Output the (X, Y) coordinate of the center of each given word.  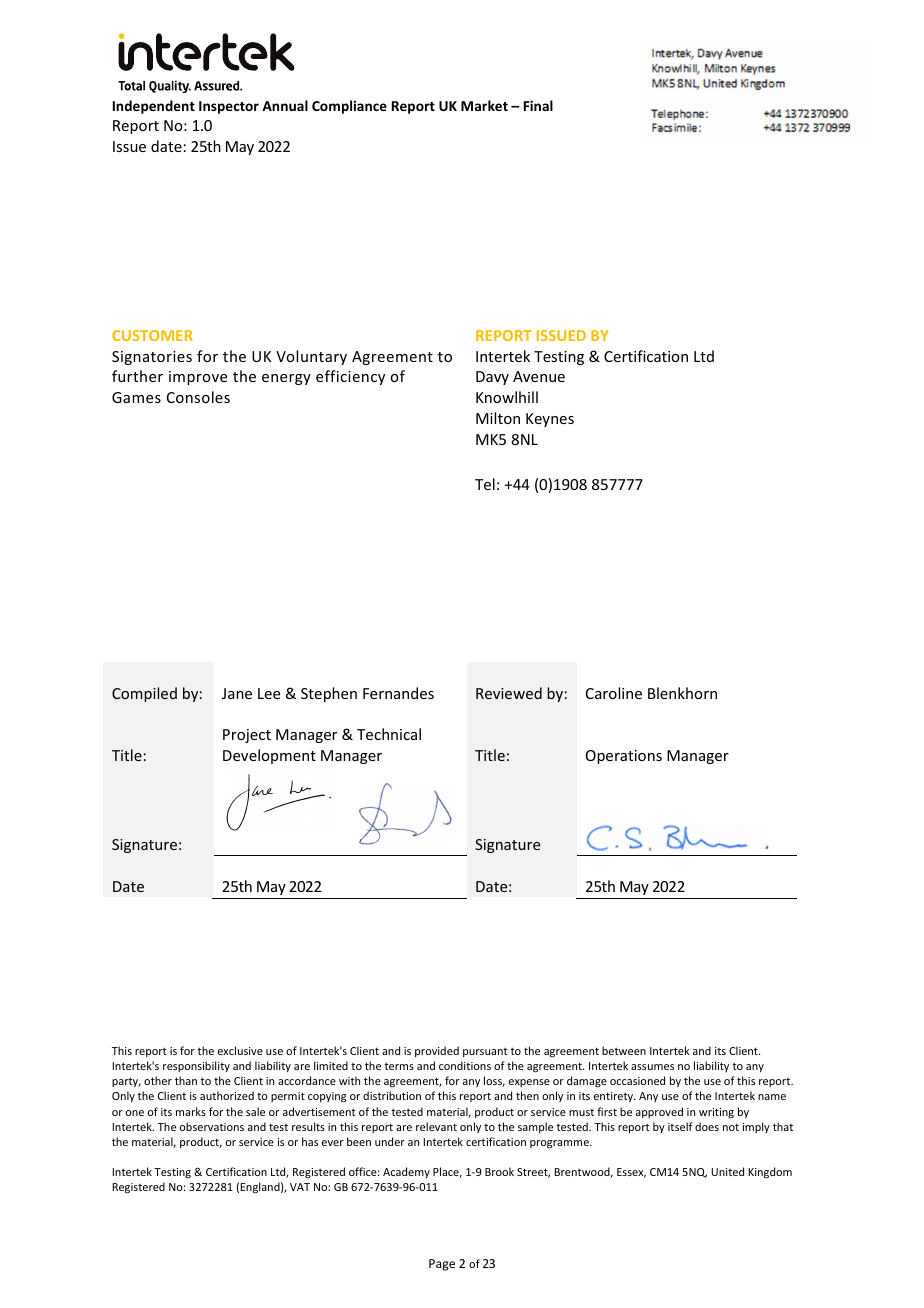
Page (442, 1265)
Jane (237, 693)
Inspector (229, 107)
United (727, 1171)
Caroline (614, 693)
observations (212, 1126)
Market (484, 105)
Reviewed (509, 693)
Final (538, 105)
